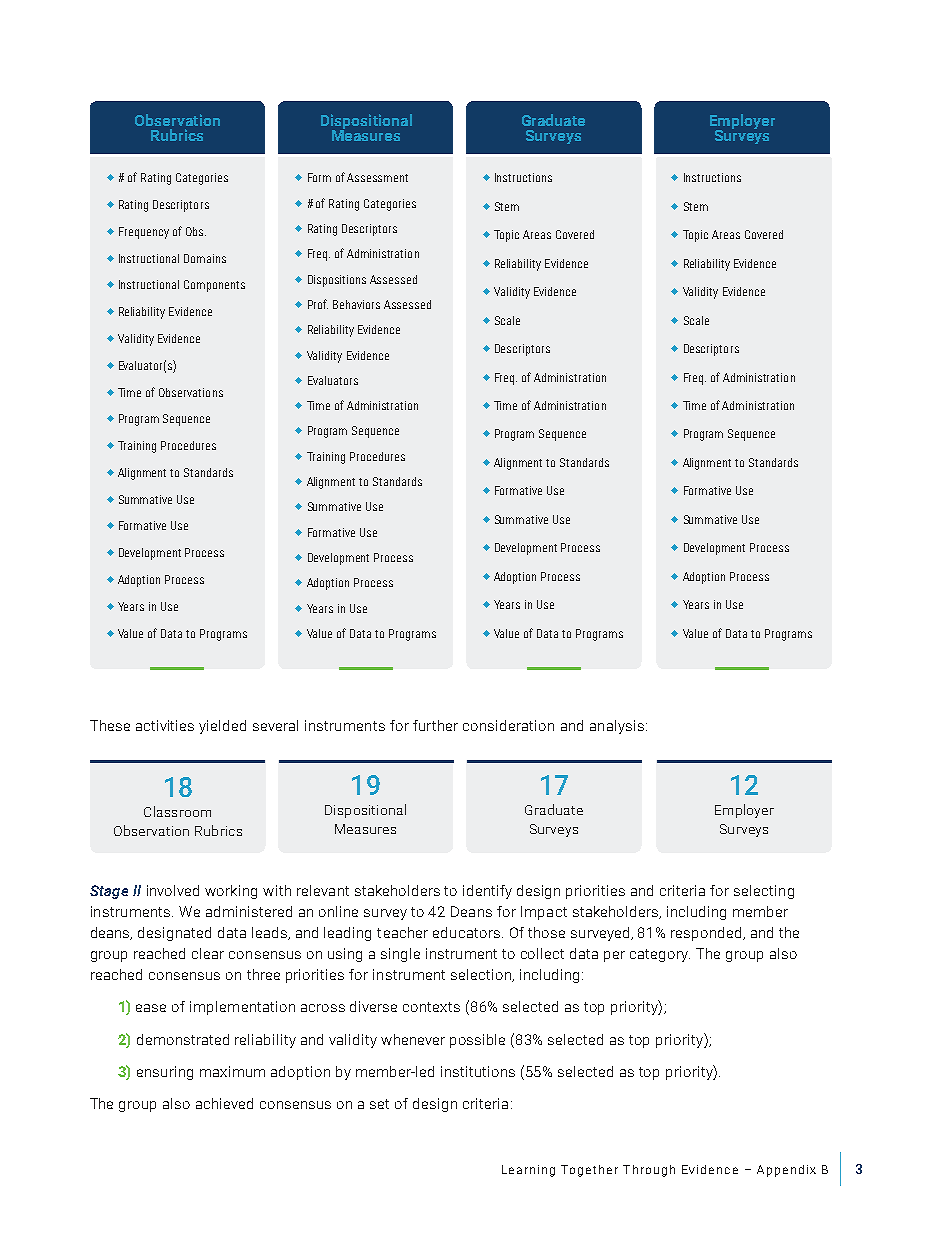 The width and height of the document is (952, 1233). Describe the element at coordinates (478, 1071) in the document. I see `institutions` at that location.
